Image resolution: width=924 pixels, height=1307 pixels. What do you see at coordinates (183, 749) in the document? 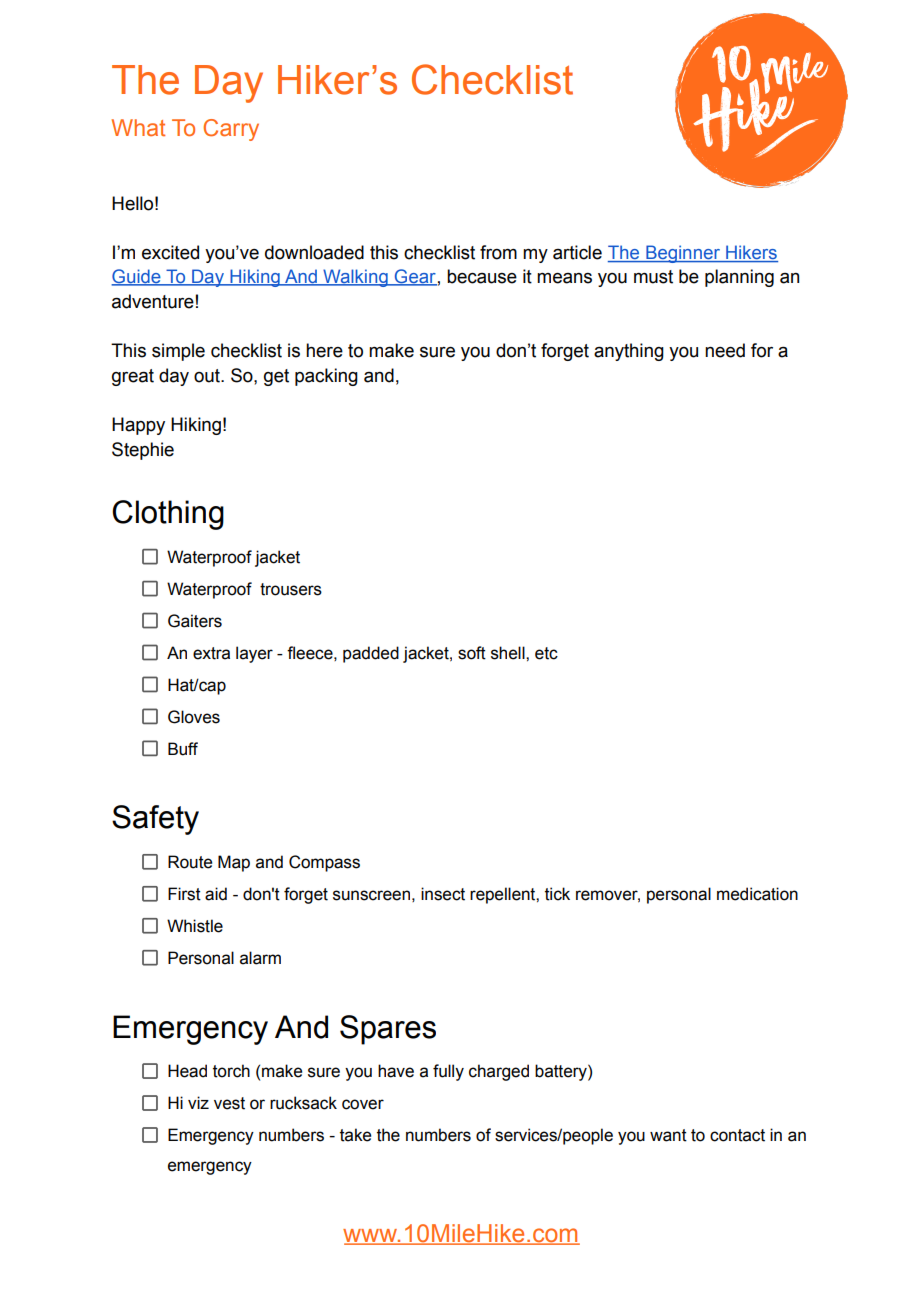
I see `Buff` at bounding box center [183, 749].
